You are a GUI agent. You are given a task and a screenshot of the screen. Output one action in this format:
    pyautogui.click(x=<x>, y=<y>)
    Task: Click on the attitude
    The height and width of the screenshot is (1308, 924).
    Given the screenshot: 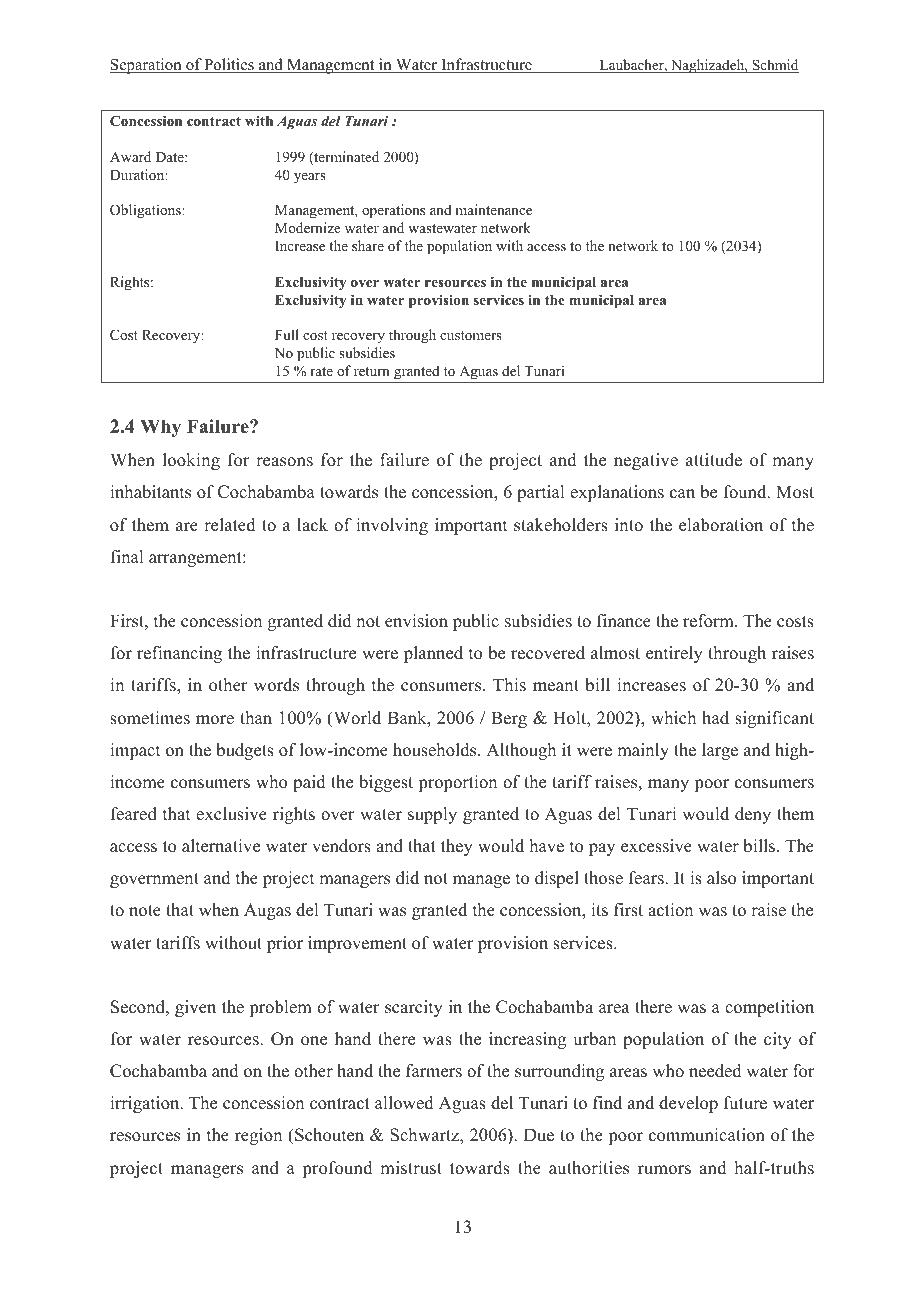 What is the action you would take?
    pyautogui.click(x=714, y=460)
